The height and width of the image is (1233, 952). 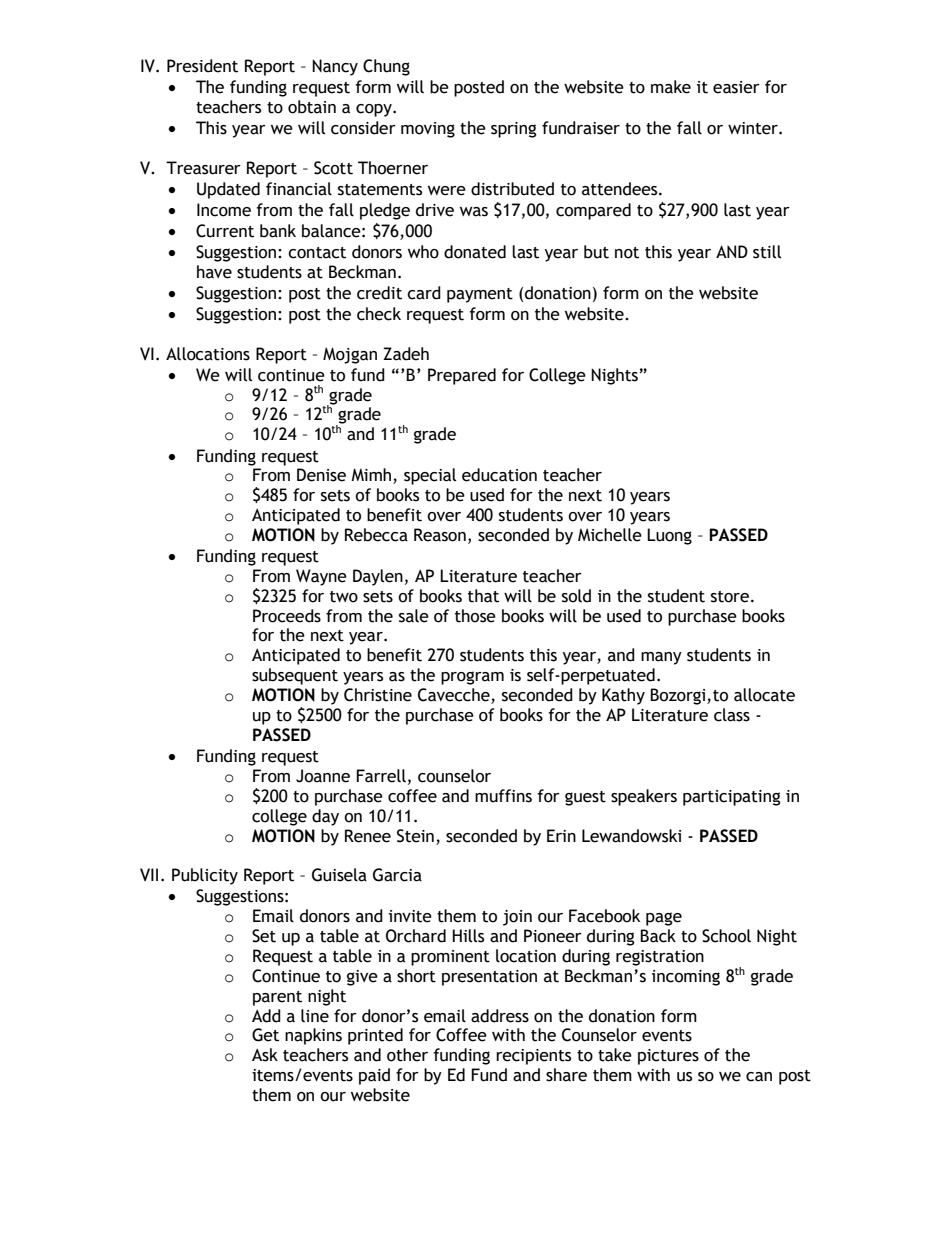 What do you see at coordinates (730, 597) in the image?
I see `store` at bounding box center [730, 597].
